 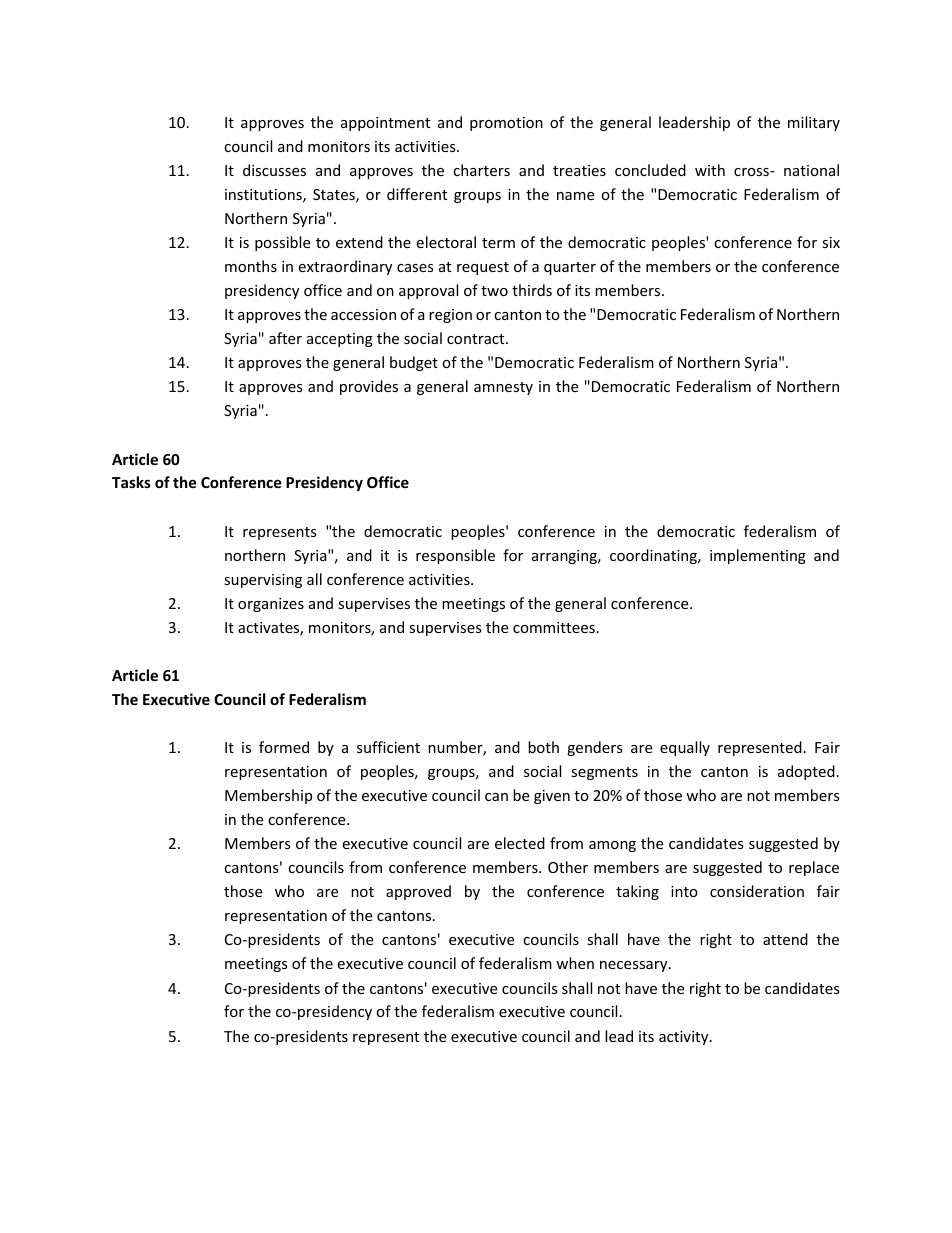 I want to click on charters, so click(x=481, y=170).
